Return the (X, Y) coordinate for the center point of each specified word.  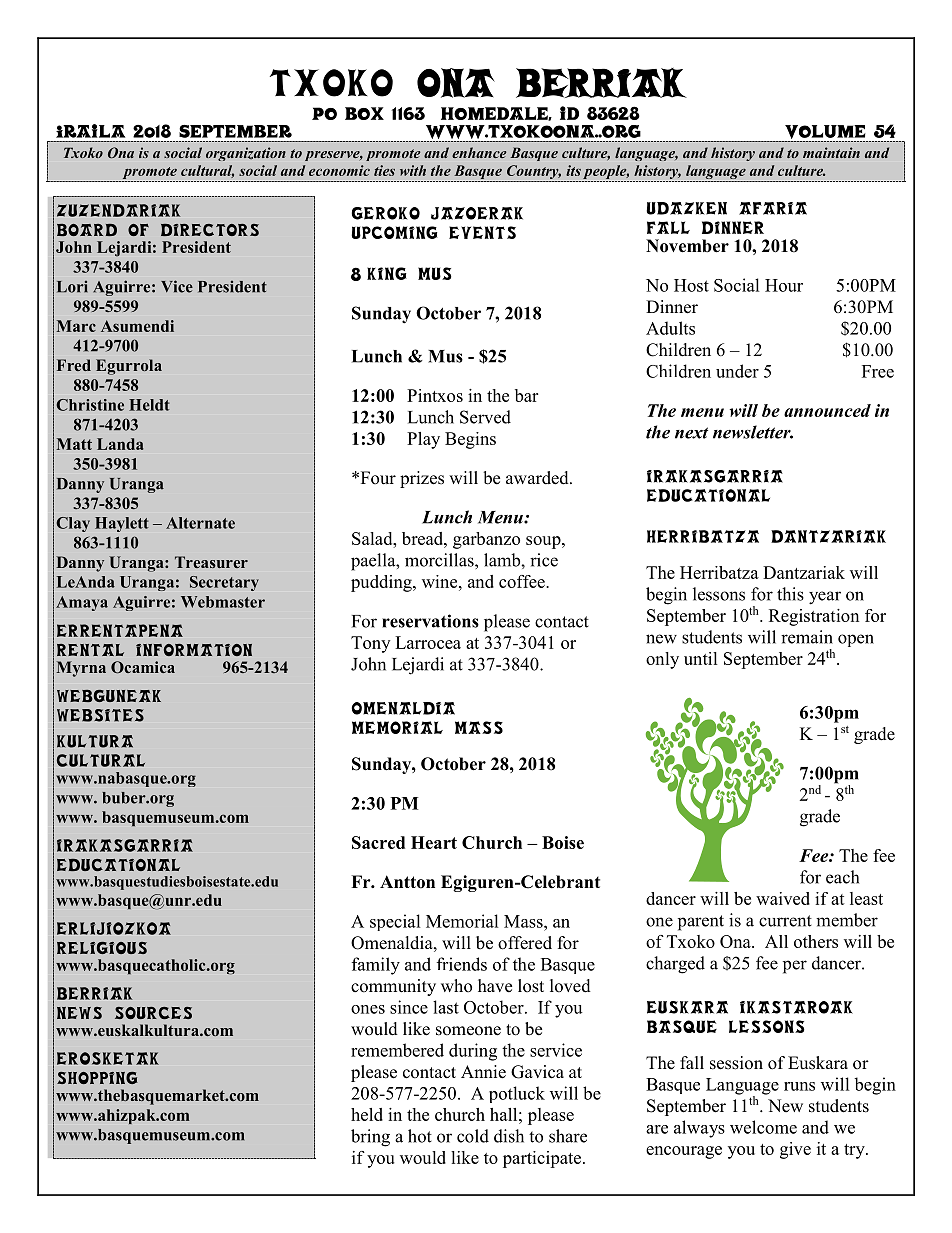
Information (194, 650)
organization (246, 154)
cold (473, 1136)
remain (807, 637)
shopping (97, 1078)
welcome (763, 1127)
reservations (430, 621)
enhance (479, 152)
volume (825, 133)
